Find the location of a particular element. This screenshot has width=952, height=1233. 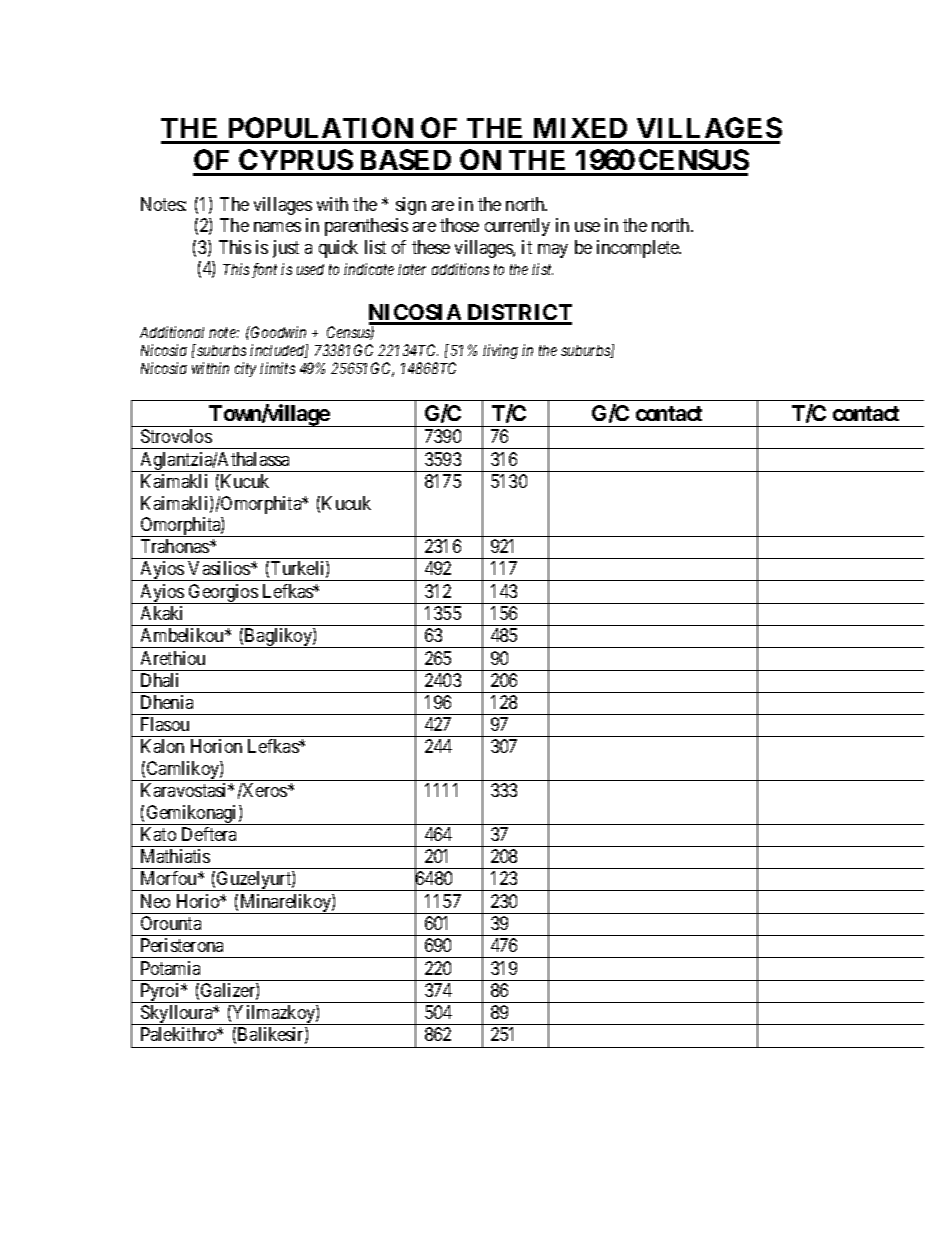

names is located at coordinates (277, 227).
